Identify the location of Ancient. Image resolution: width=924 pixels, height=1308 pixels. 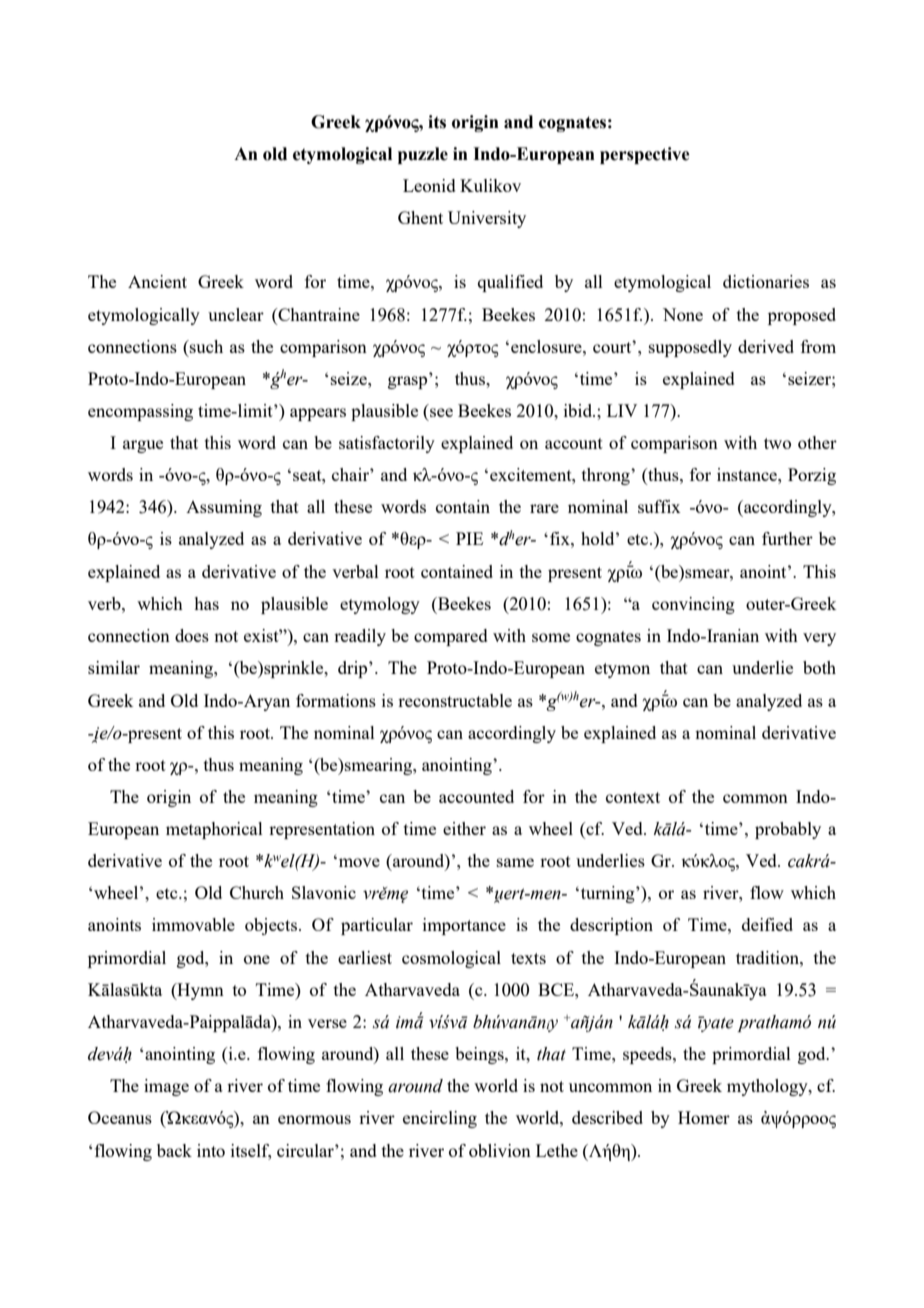
(157, 281).
